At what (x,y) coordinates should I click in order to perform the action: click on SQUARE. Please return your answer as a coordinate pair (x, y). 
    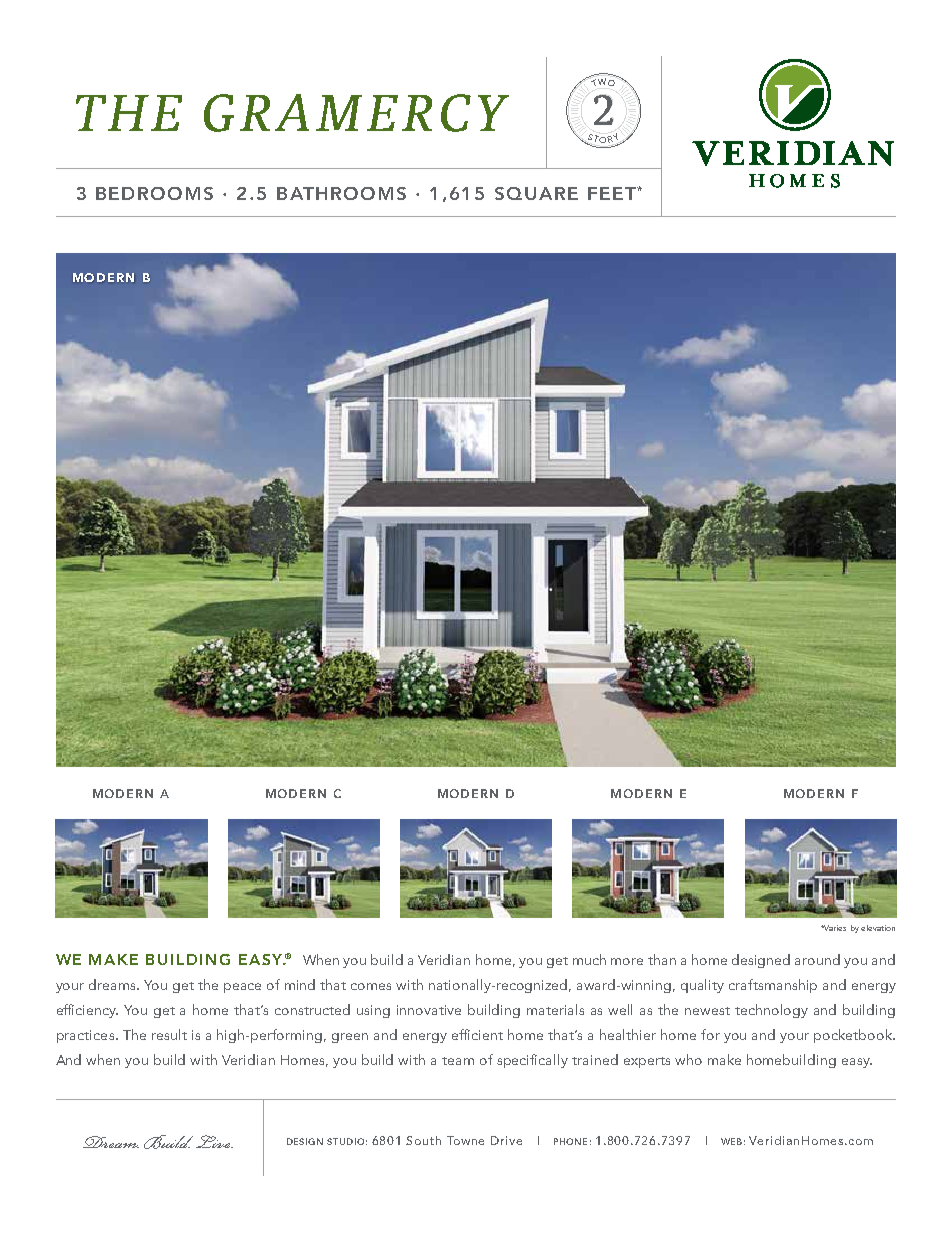
    Looking at the image, I should click on (536, 193).
